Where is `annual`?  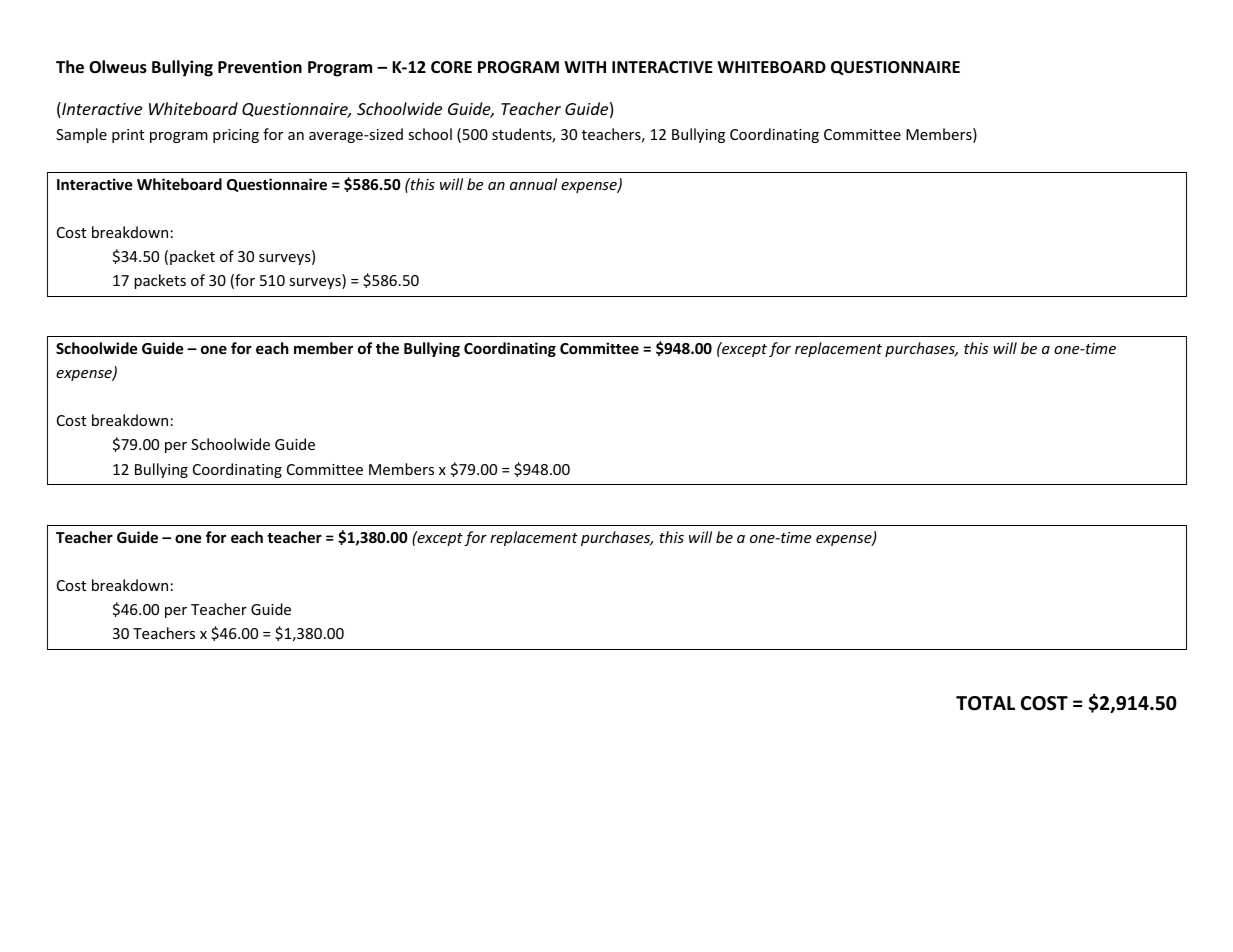
annual is located at coordinates (533, 184).
